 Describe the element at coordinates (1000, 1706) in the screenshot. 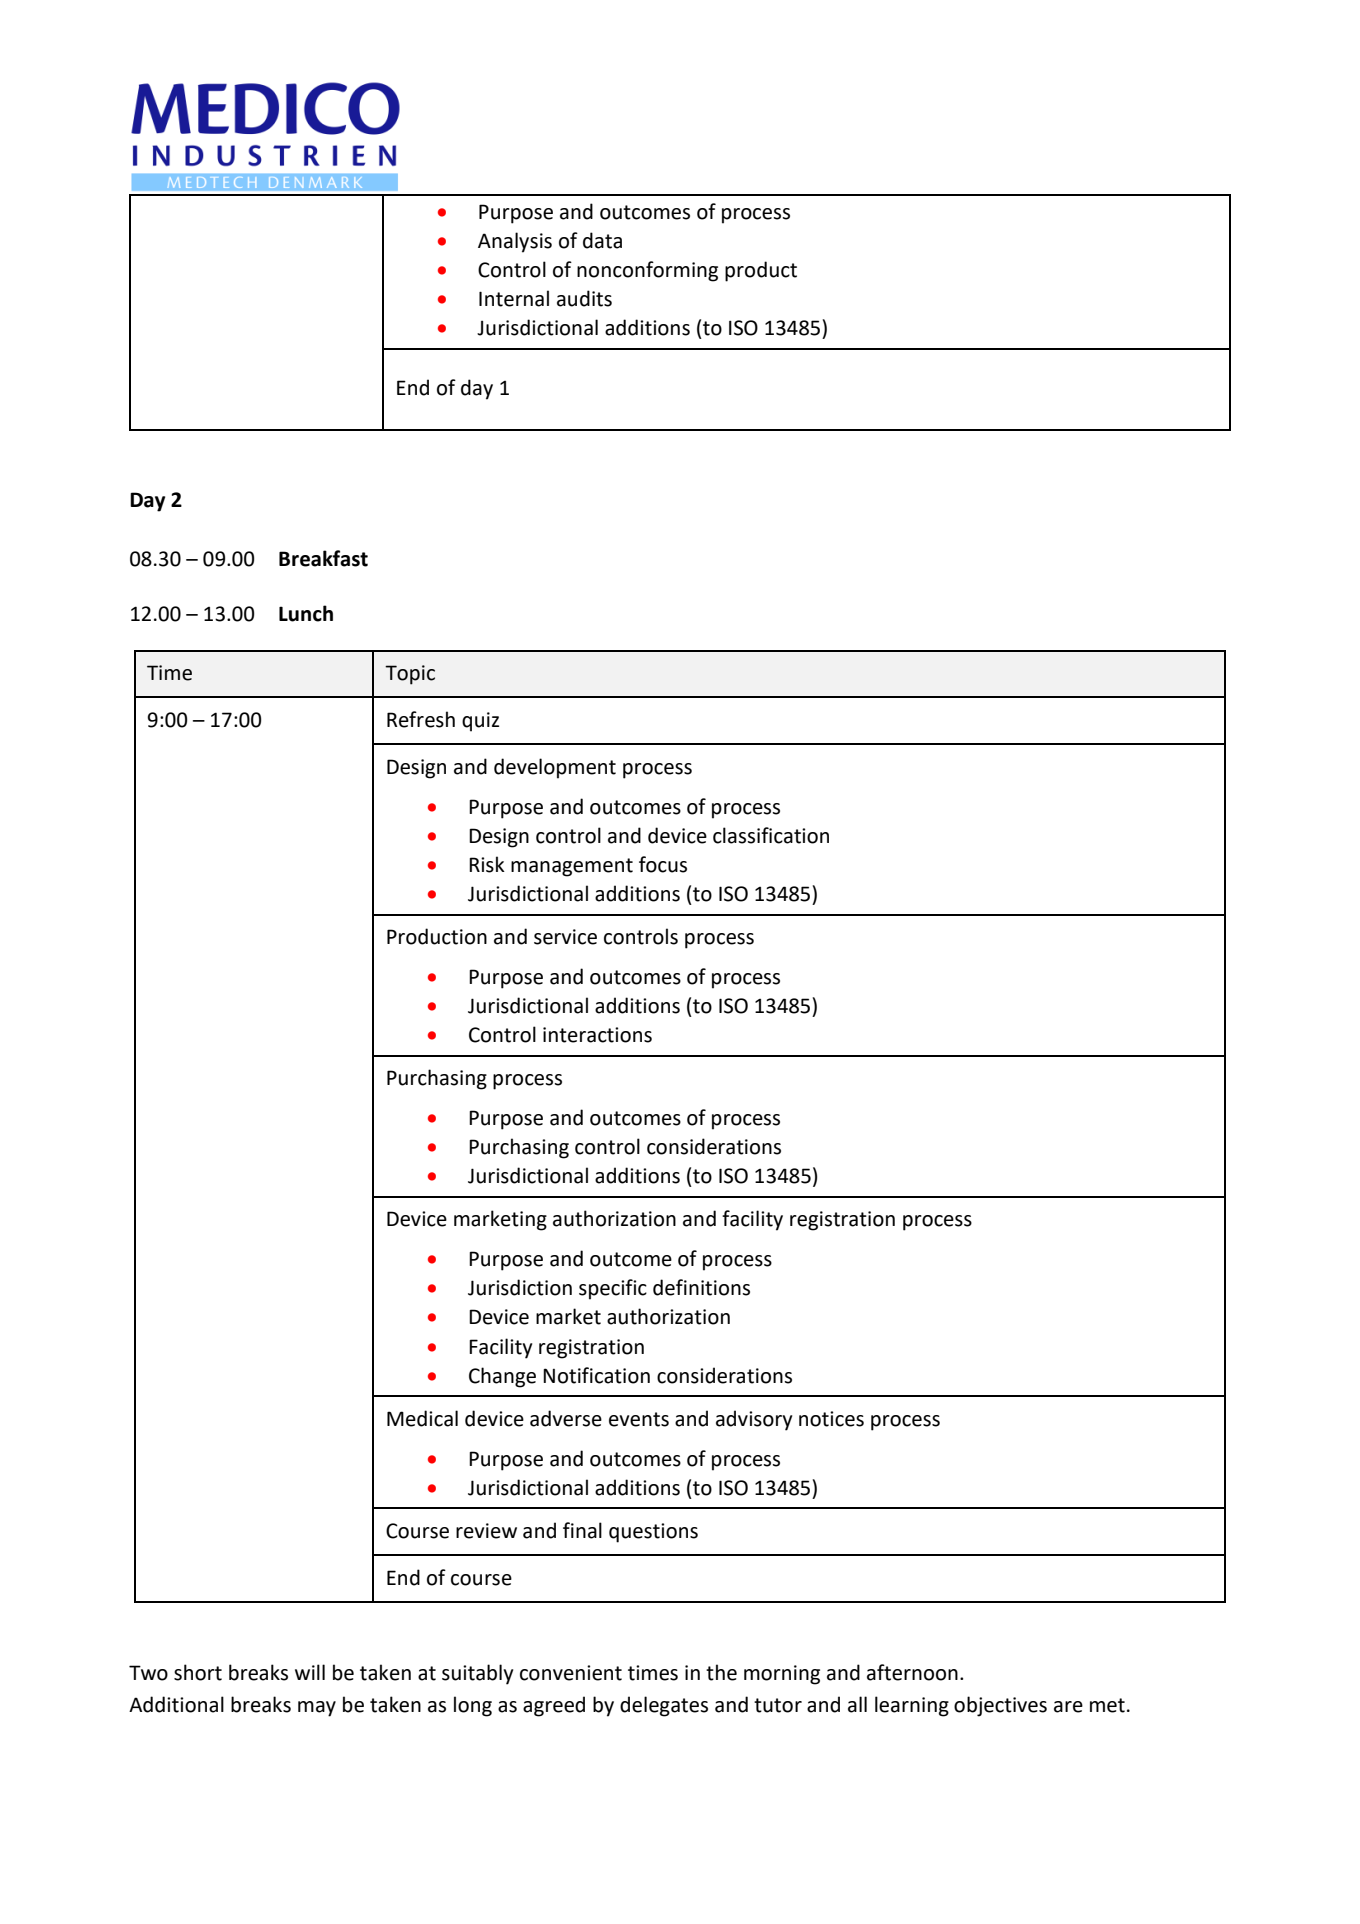

I see `objectives` at that location.
